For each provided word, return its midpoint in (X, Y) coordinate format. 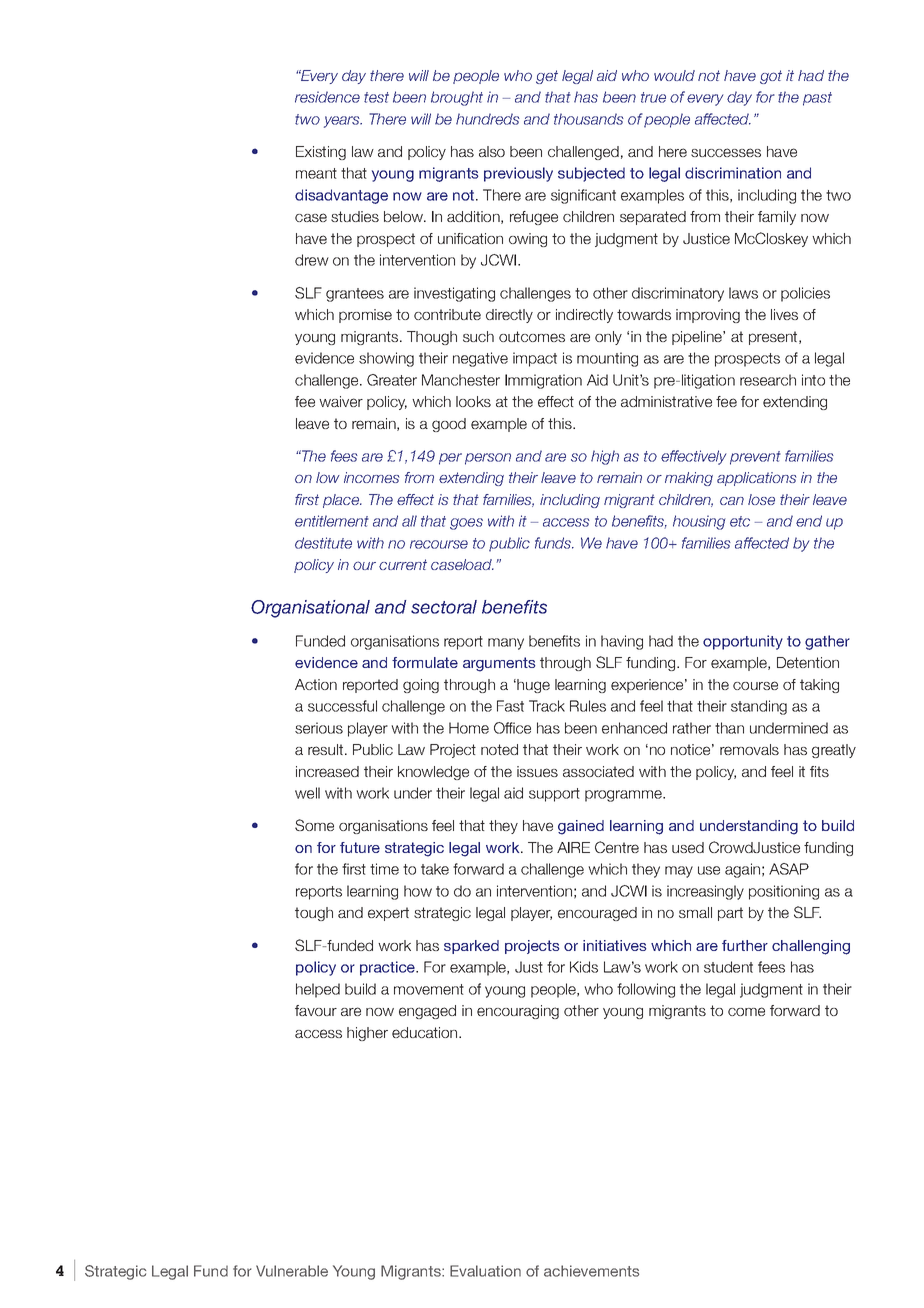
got (771, 77)
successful (342, 706)
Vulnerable (292, 1271)
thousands (589, 119)
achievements (591, 1271)
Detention (808, 662)
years (343, 122)
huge (532, 686)
